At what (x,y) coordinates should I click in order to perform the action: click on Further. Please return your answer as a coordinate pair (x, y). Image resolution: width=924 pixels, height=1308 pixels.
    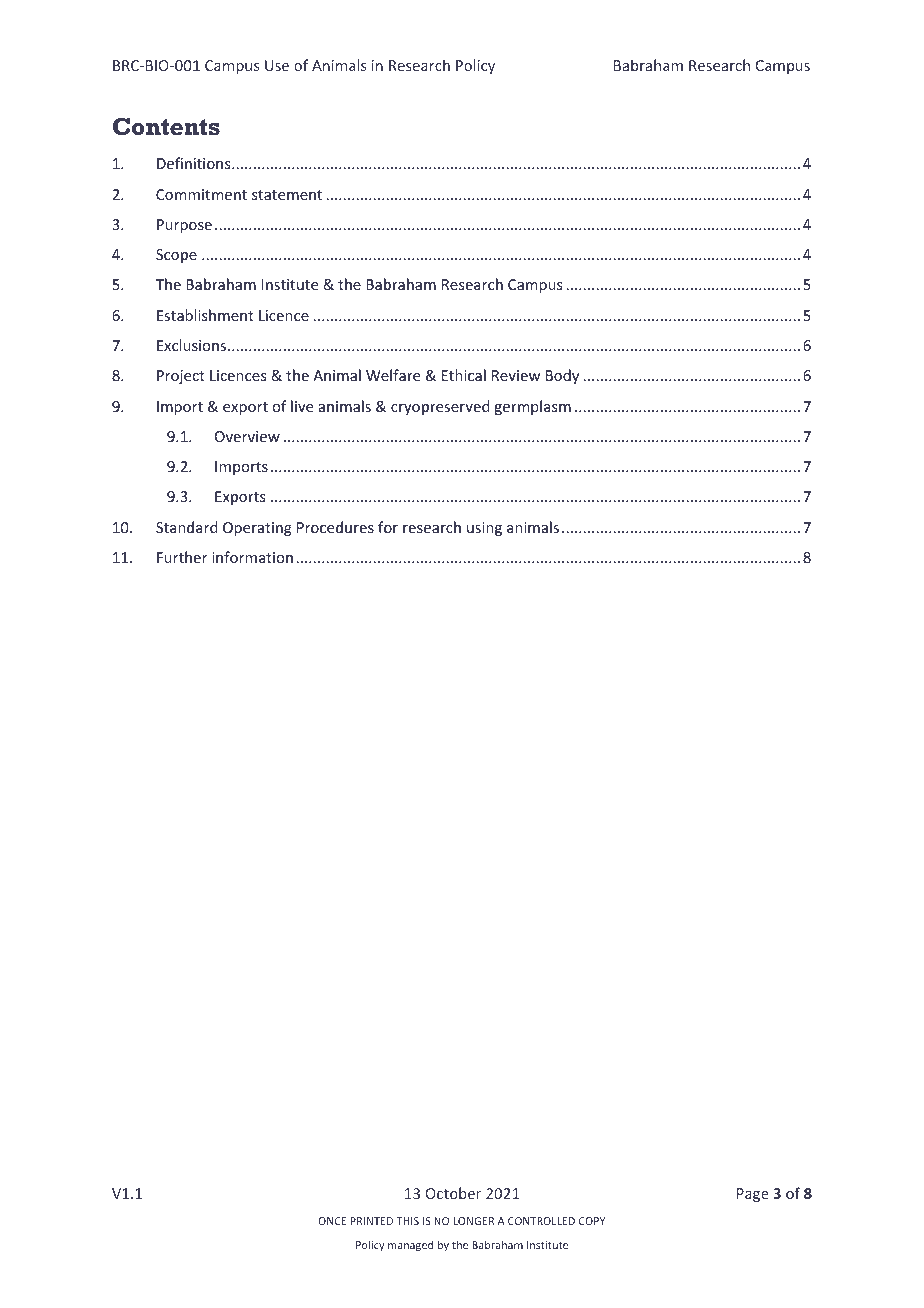
    Looking at the image, I should click on (182, 557).
